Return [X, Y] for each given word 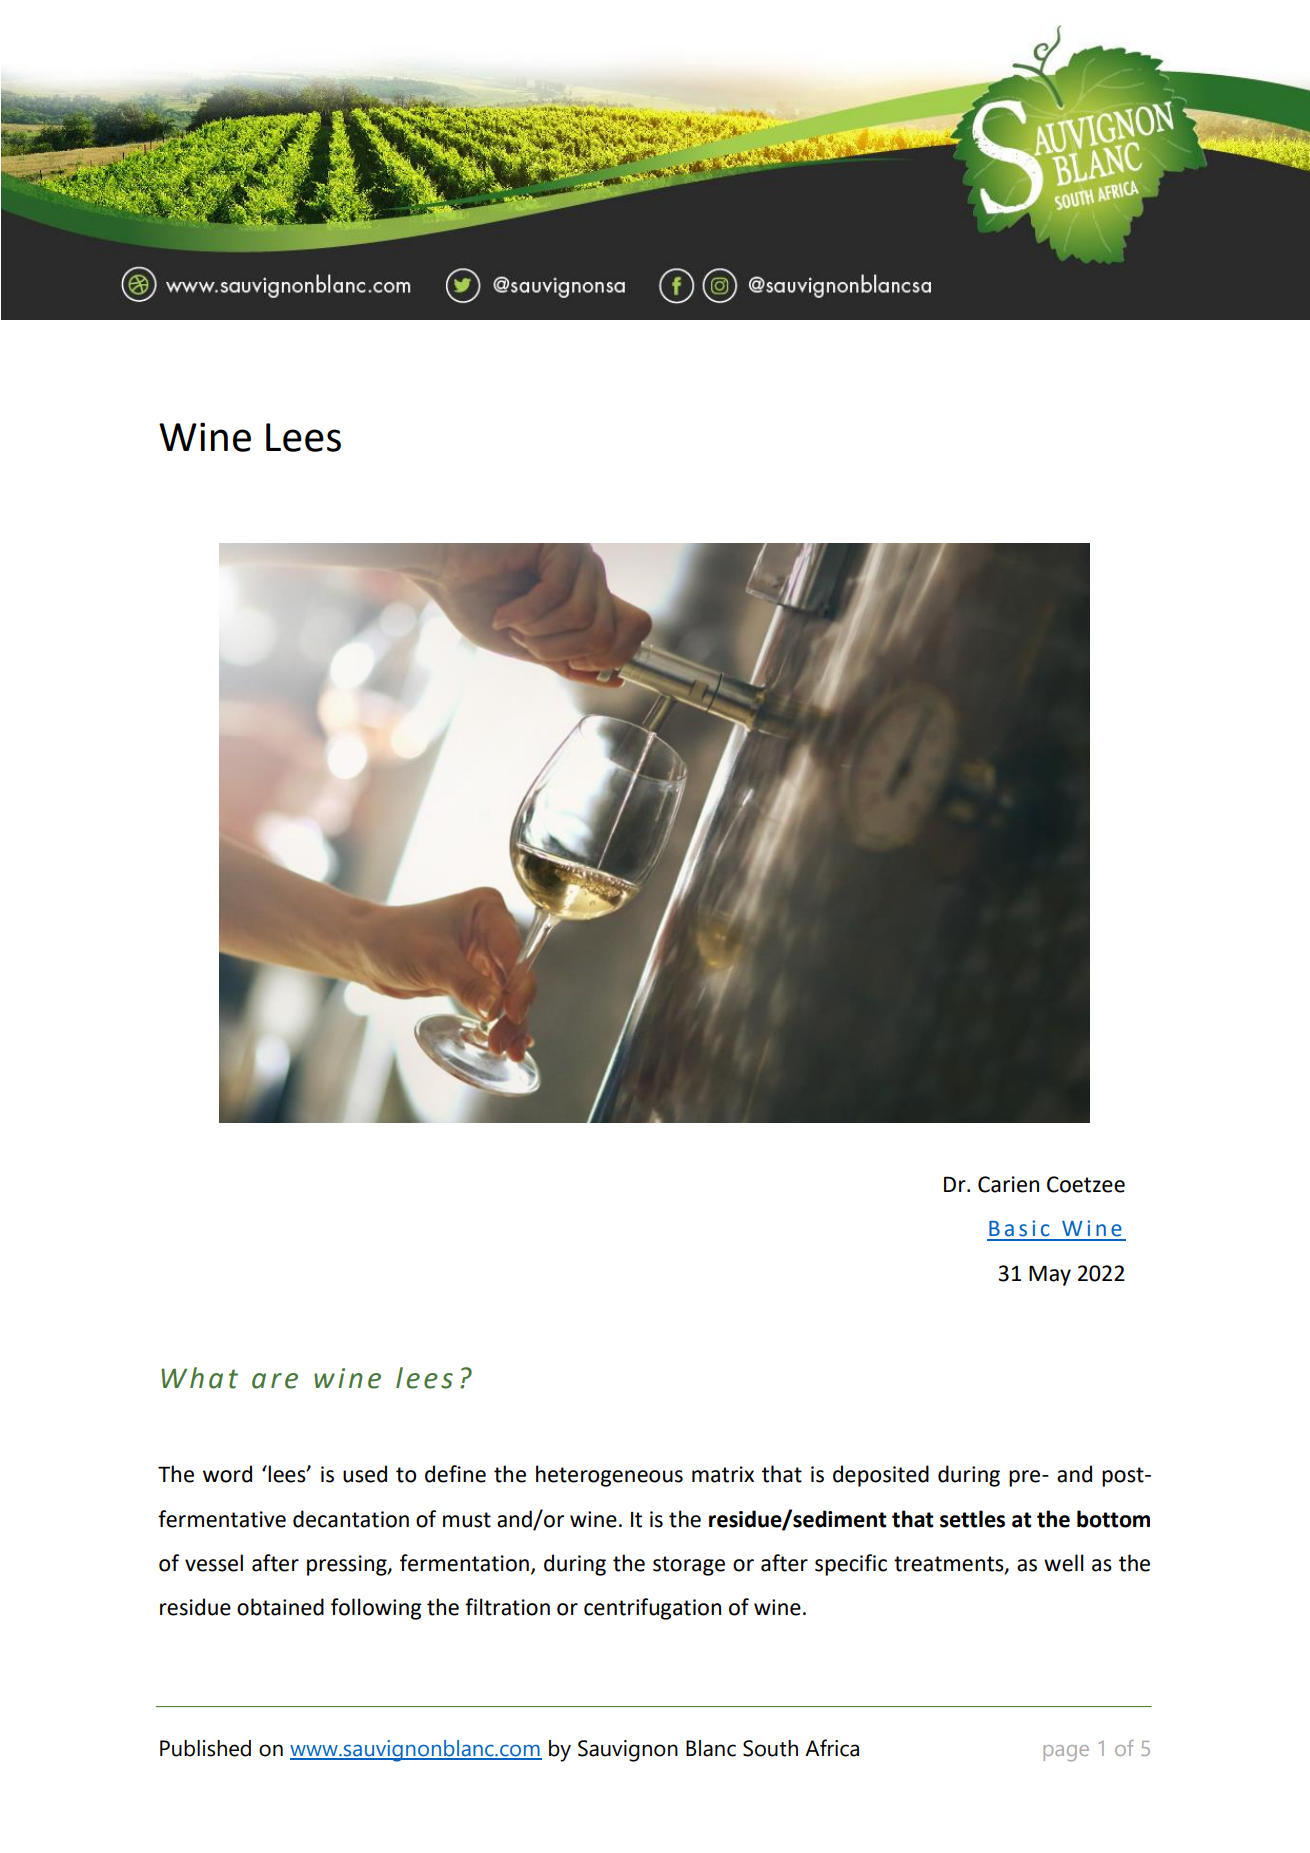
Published [205, 1748]
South [770, 1748]
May [1050, 1275]
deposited [881, 1476]
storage [689, 1566]
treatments [950, 1565]
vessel [214, 1563]
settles [972, 1519]
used [365, 1474]
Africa [832, 1748]
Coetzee [1086, 1184]
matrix [723, 1474]
